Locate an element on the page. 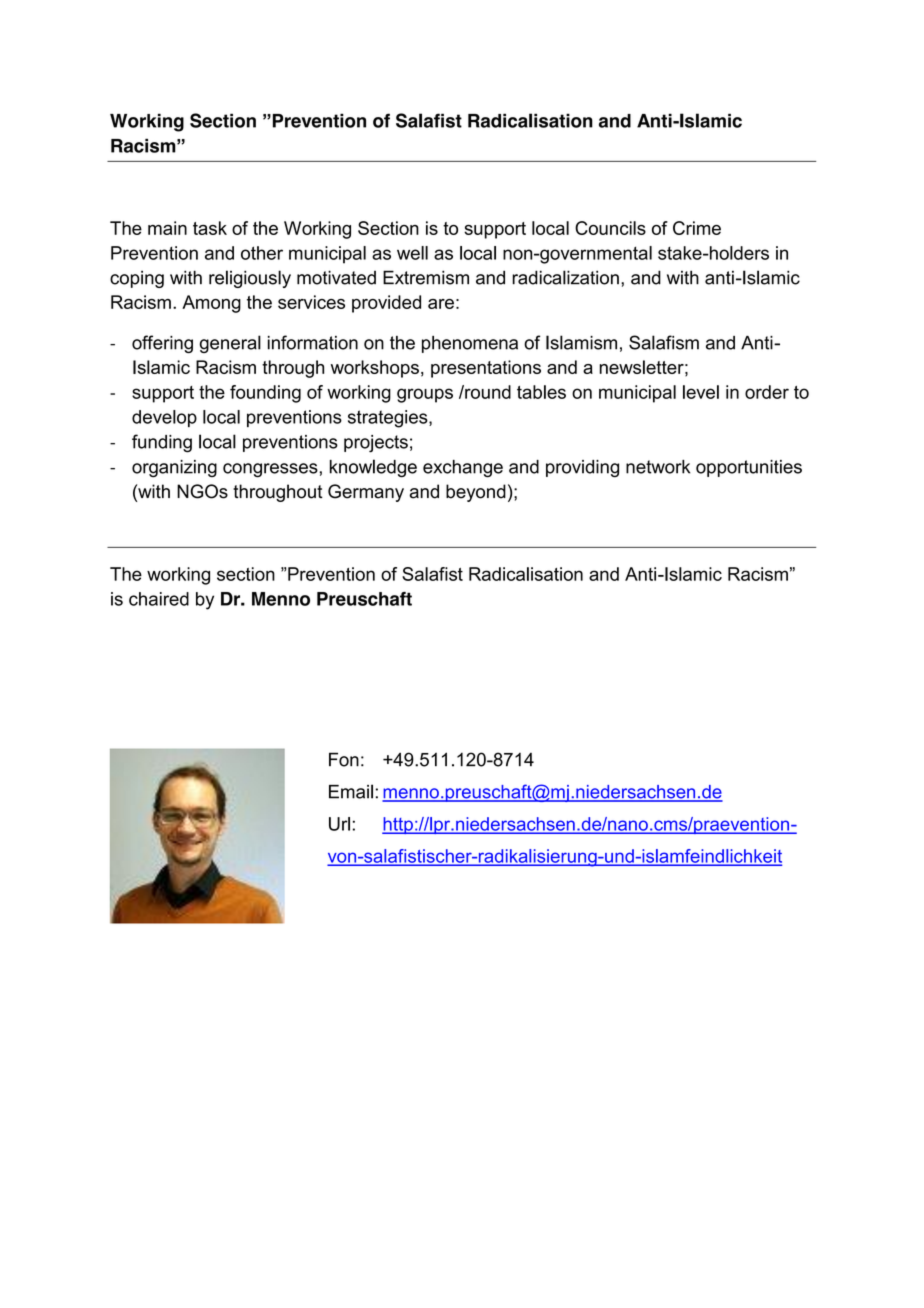  strategies is located at coordinates (389, 419).
